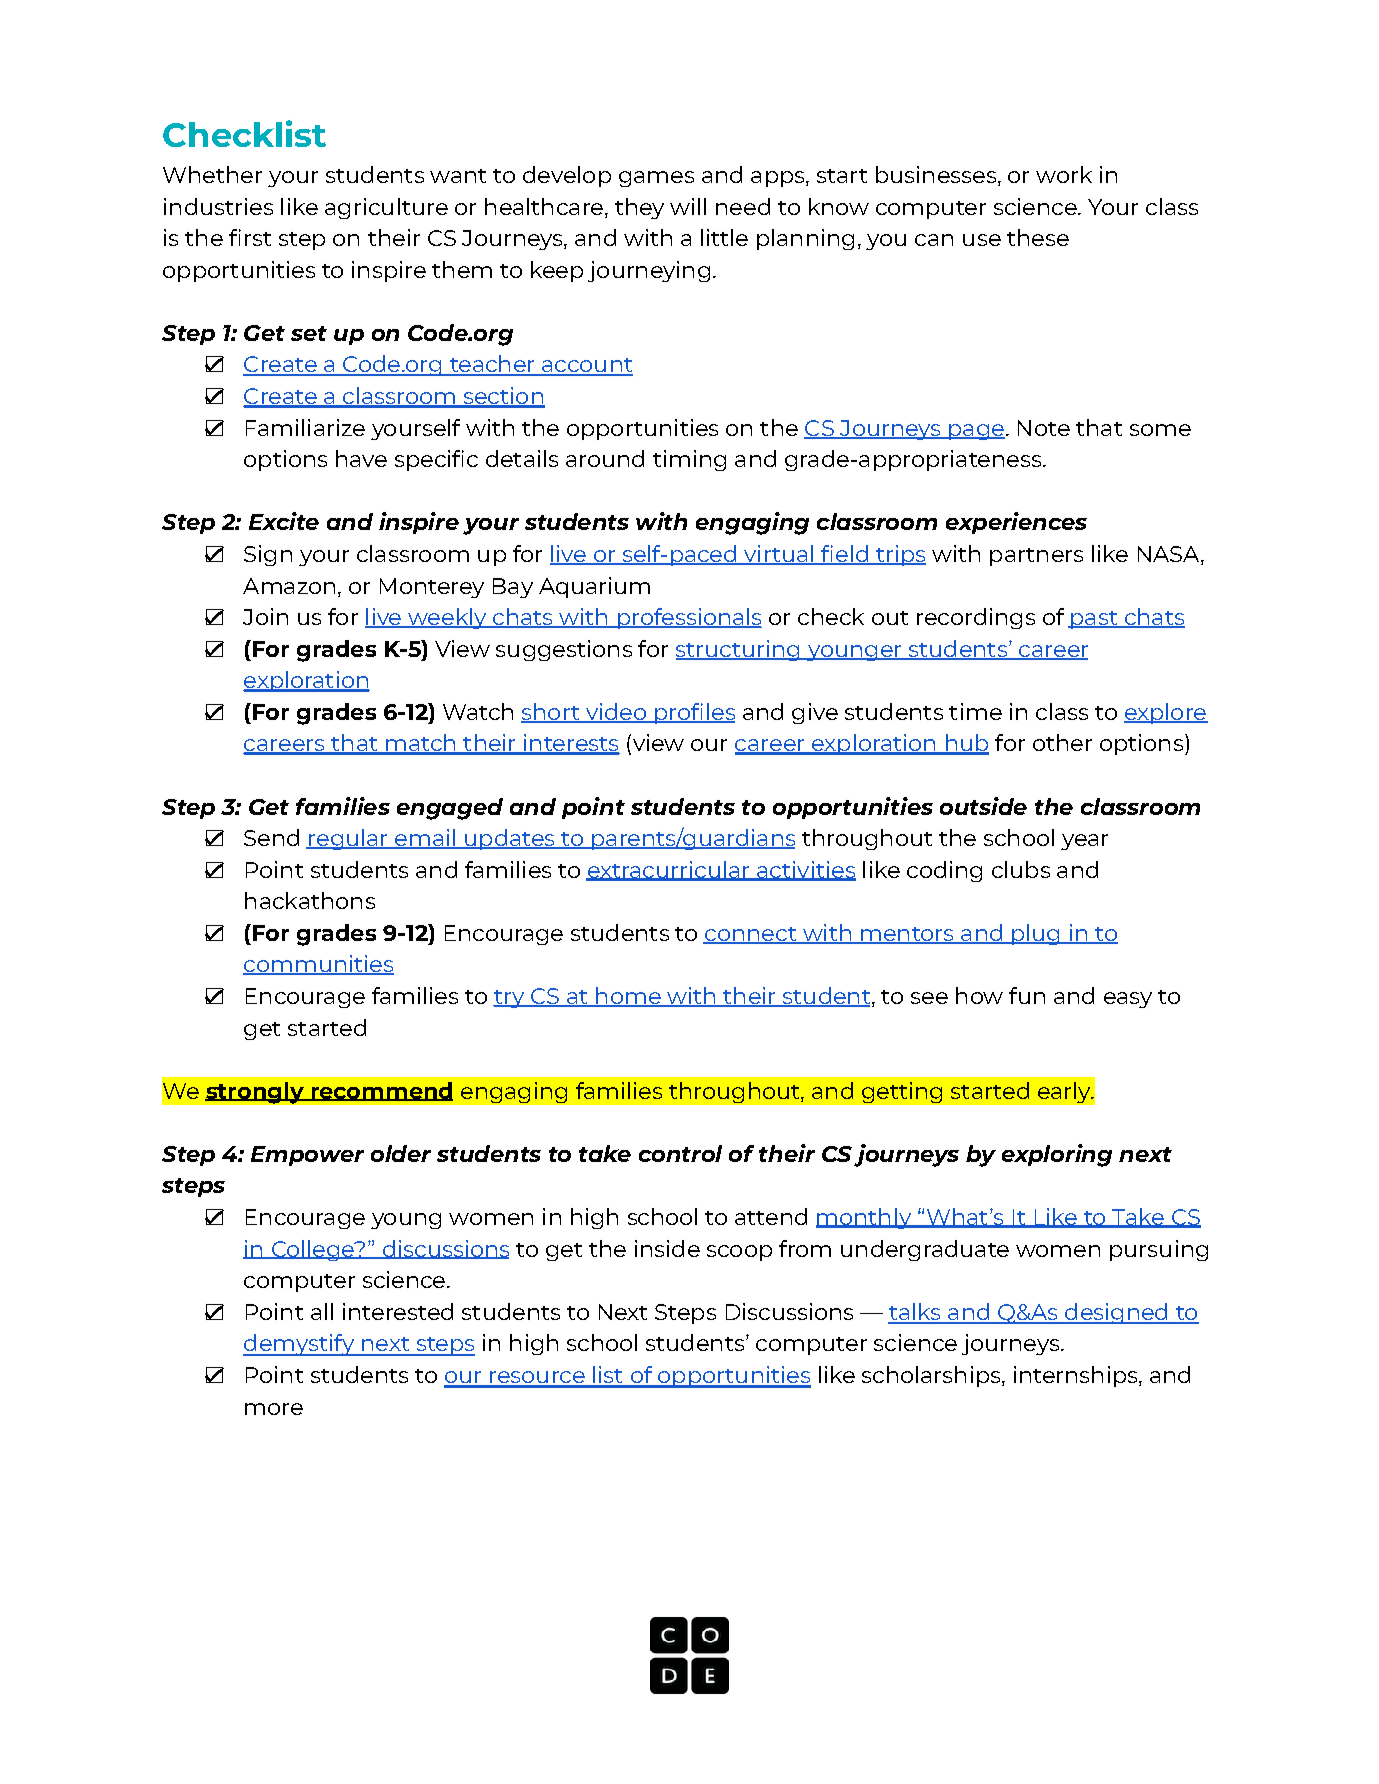  I want to click on scoop, so click(739, 1253).
